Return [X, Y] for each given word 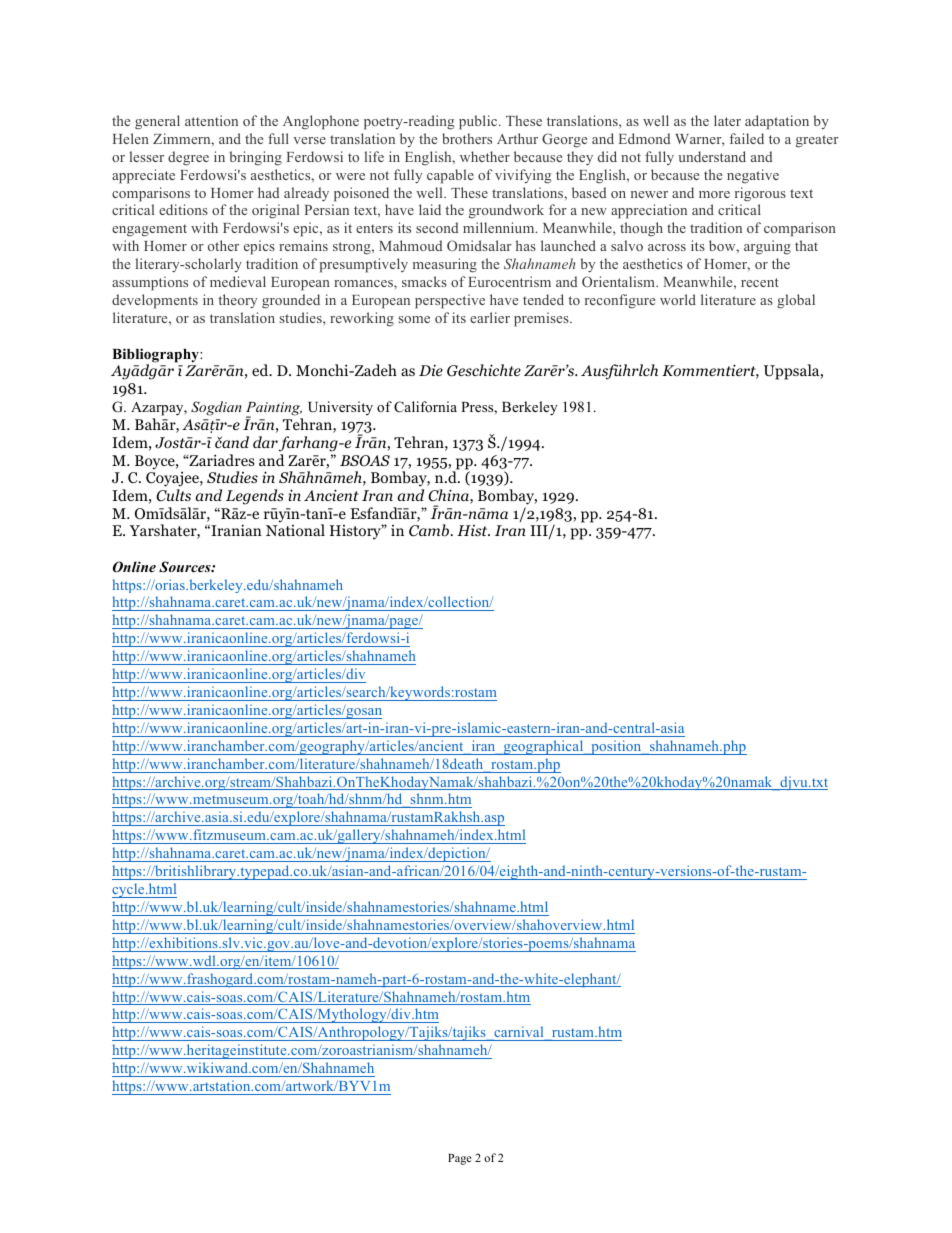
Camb [430, 530]
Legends [255, 497]
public [479, 122]
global [796, 301]
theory [237, 301]
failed [747, 138]
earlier [490, 317]
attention [211, 120]
